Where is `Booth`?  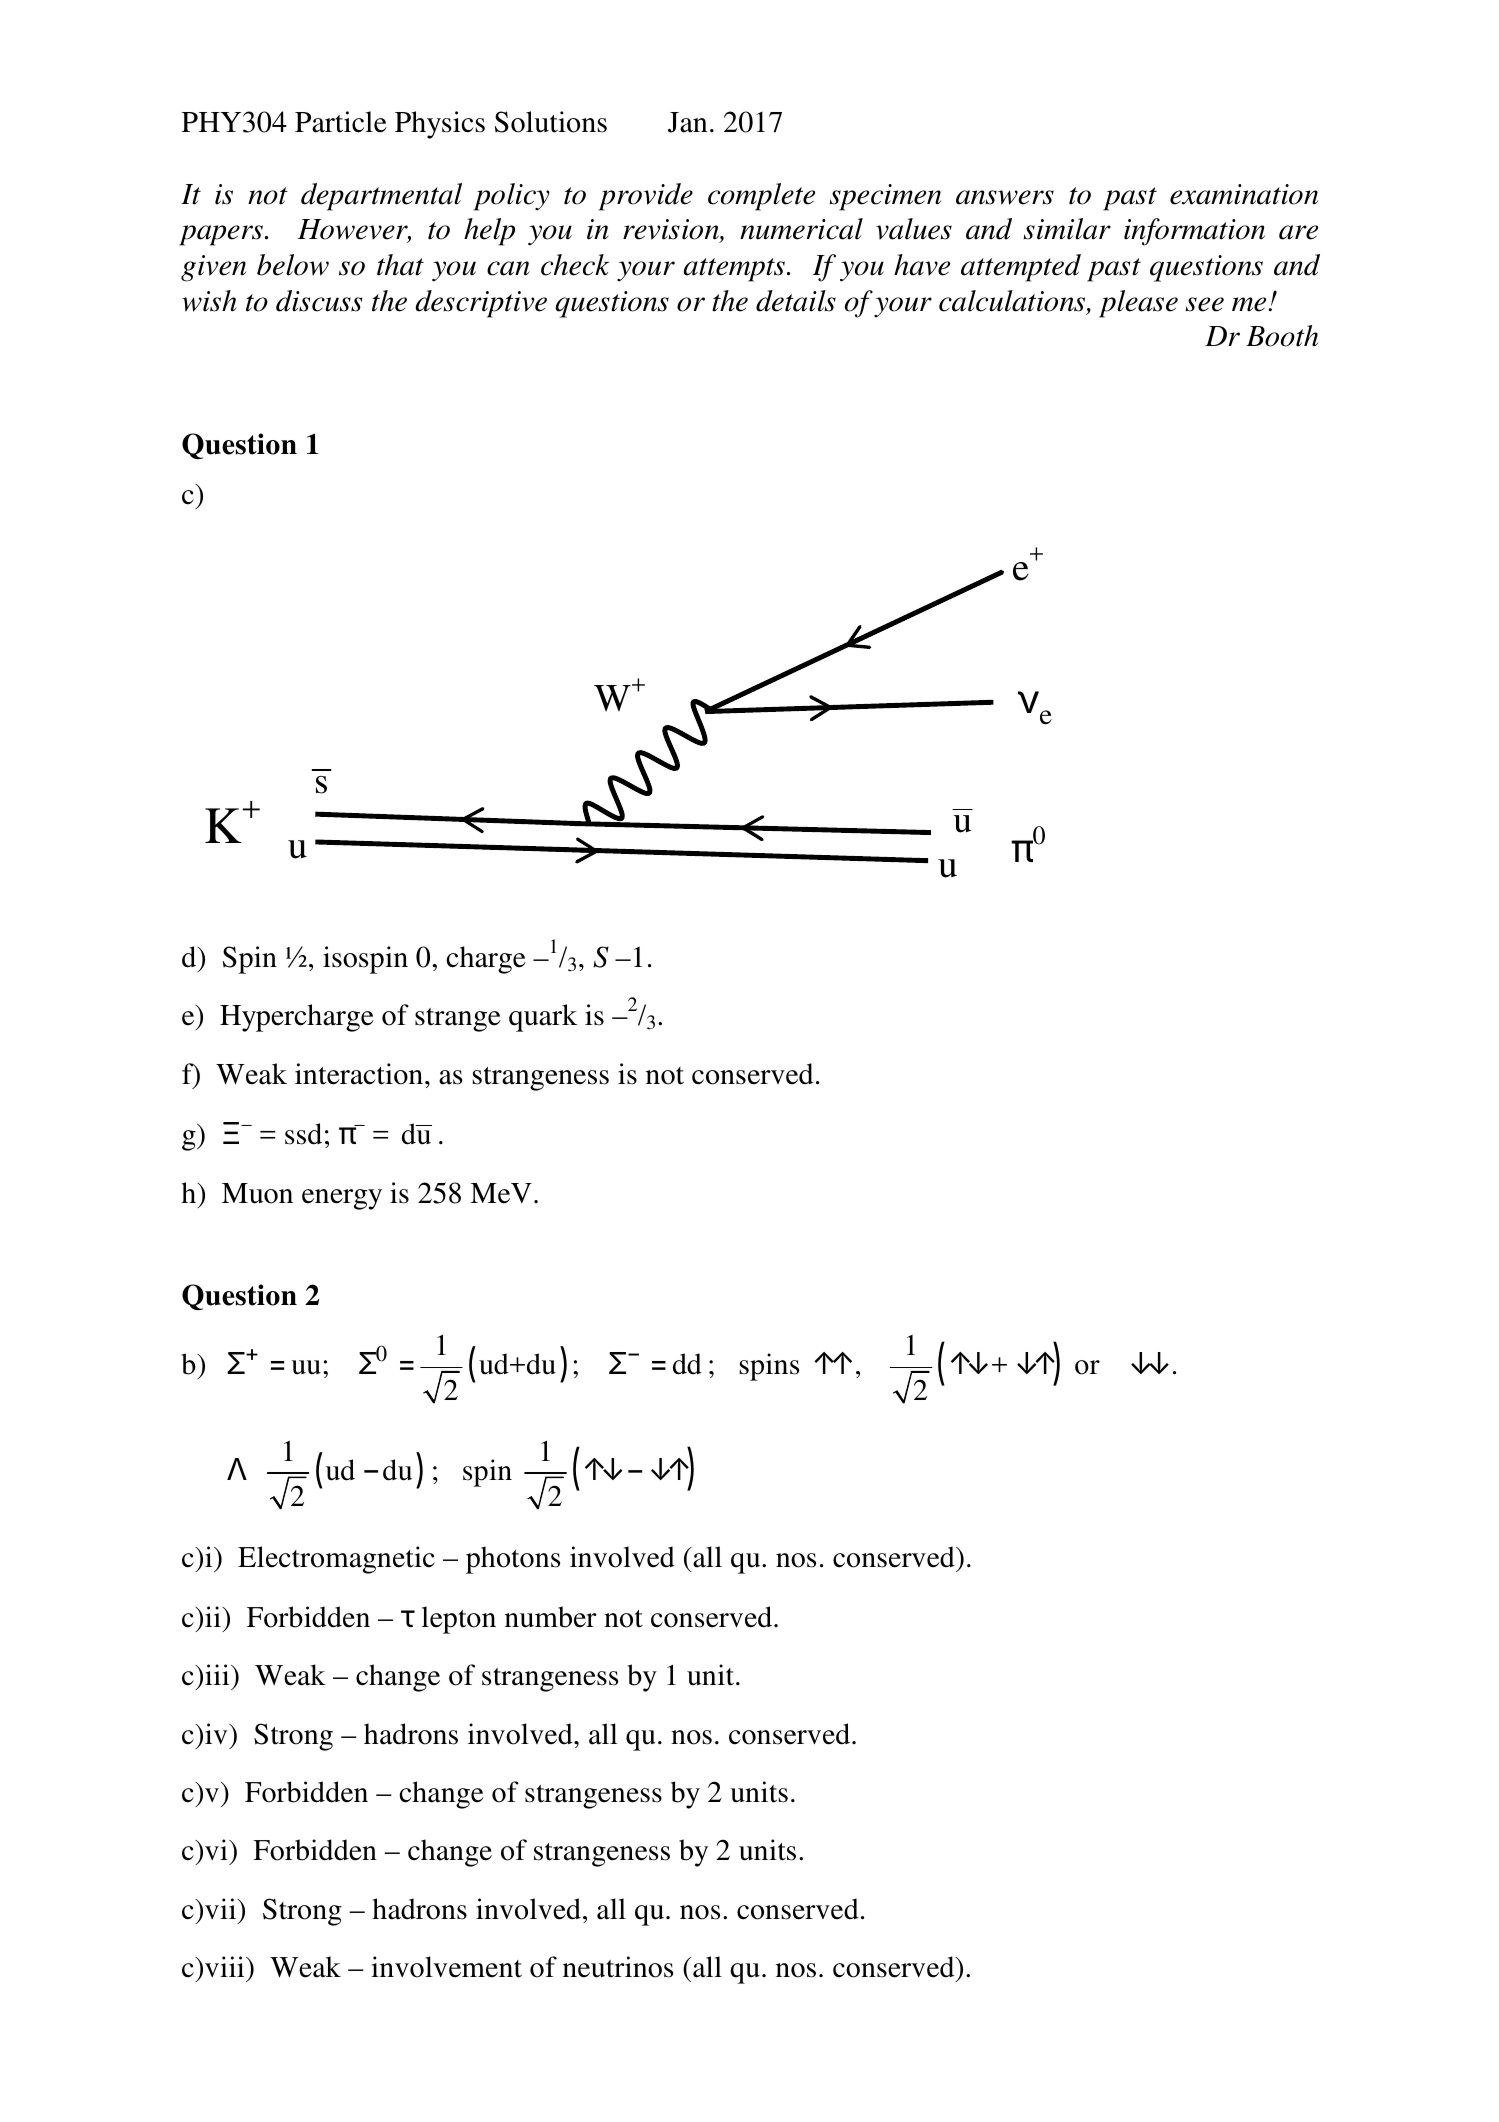 Booth is located at coordinates (1282, 336).
